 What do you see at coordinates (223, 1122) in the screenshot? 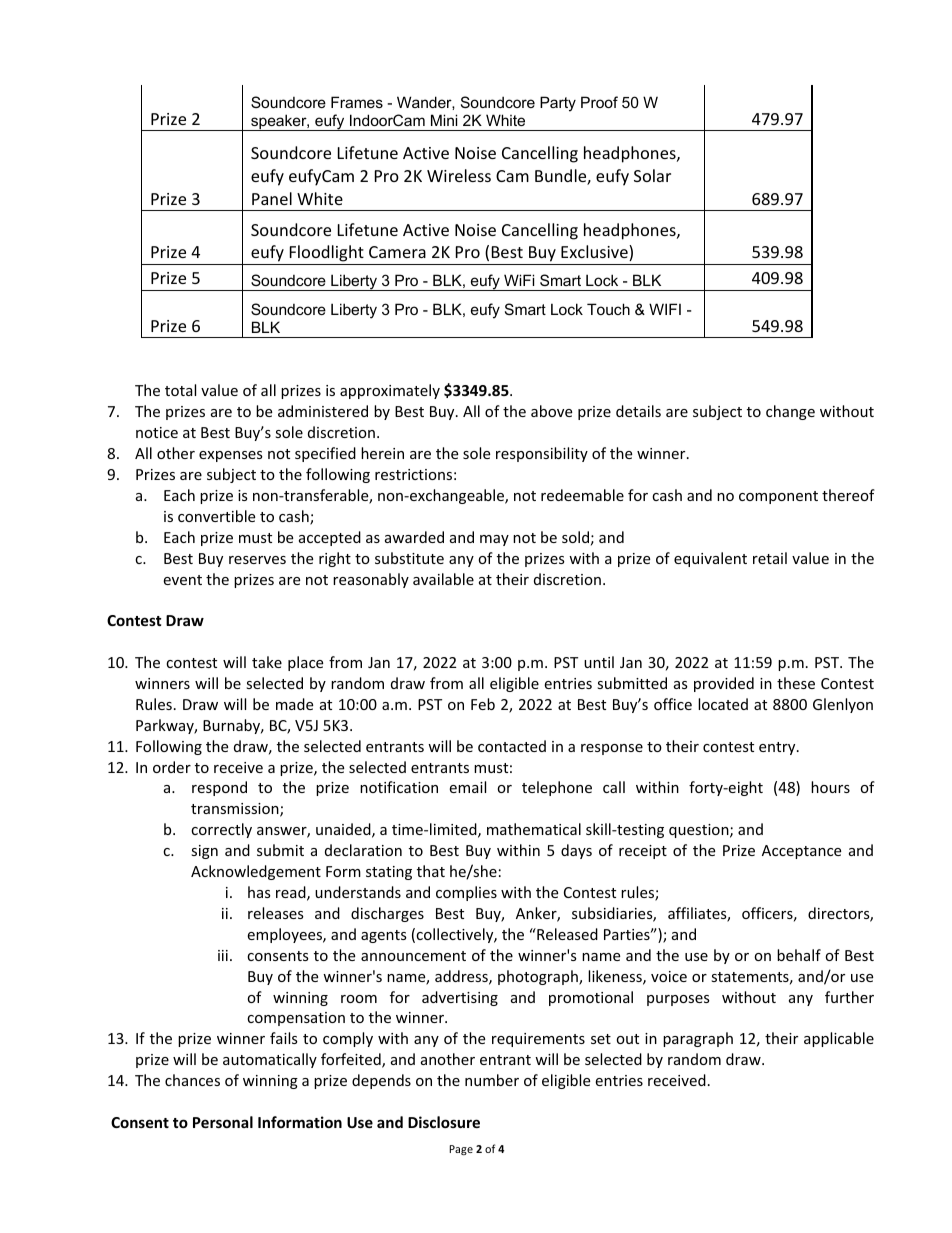
I see `Personal` at bounding box center [223, 1122].
